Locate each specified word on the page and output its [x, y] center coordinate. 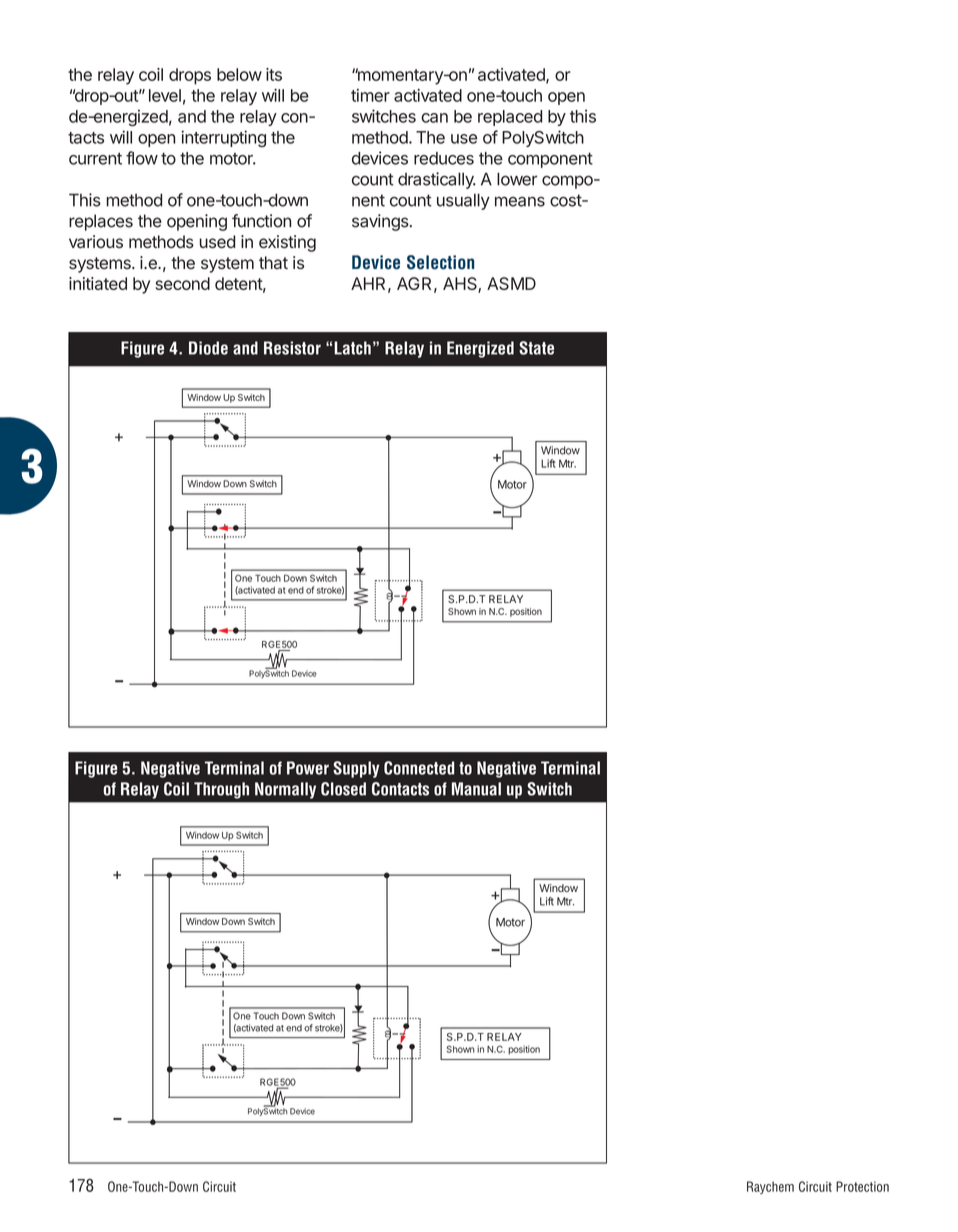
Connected [419, 768]
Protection [862, 1186]
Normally [285, 790]
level [165, 95]
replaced [510, 118]
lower [517, 179]
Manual [476, 789]
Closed [343, 789]
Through [221, 790]
